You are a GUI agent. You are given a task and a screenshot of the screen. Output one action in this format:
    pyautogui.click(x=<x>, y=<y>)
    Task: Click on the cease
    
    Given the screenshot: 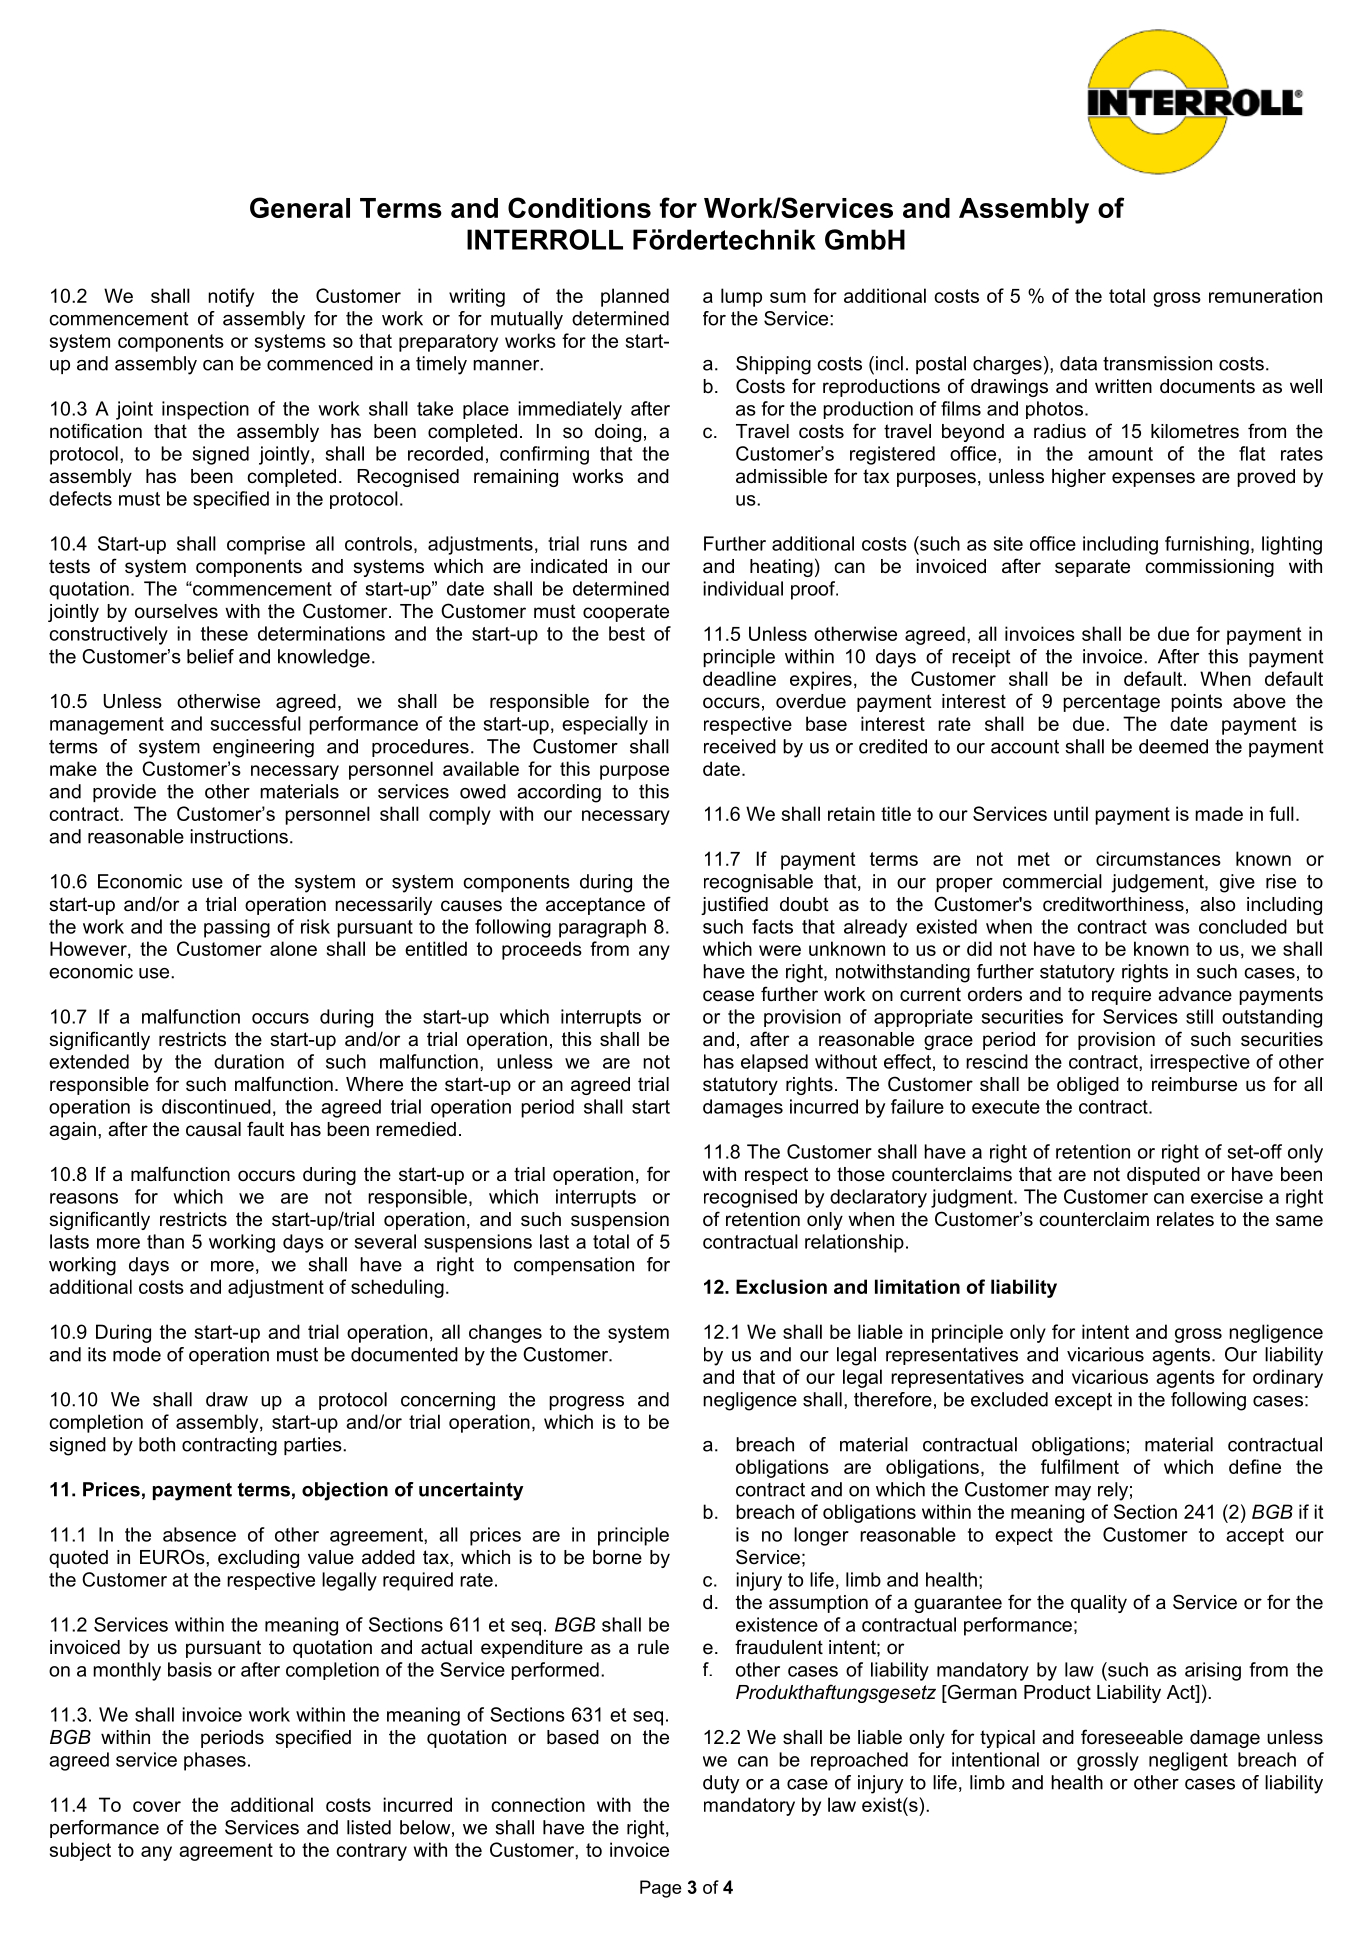 What is the action you would take?
    pyautogui.click(x=728, y=996)
